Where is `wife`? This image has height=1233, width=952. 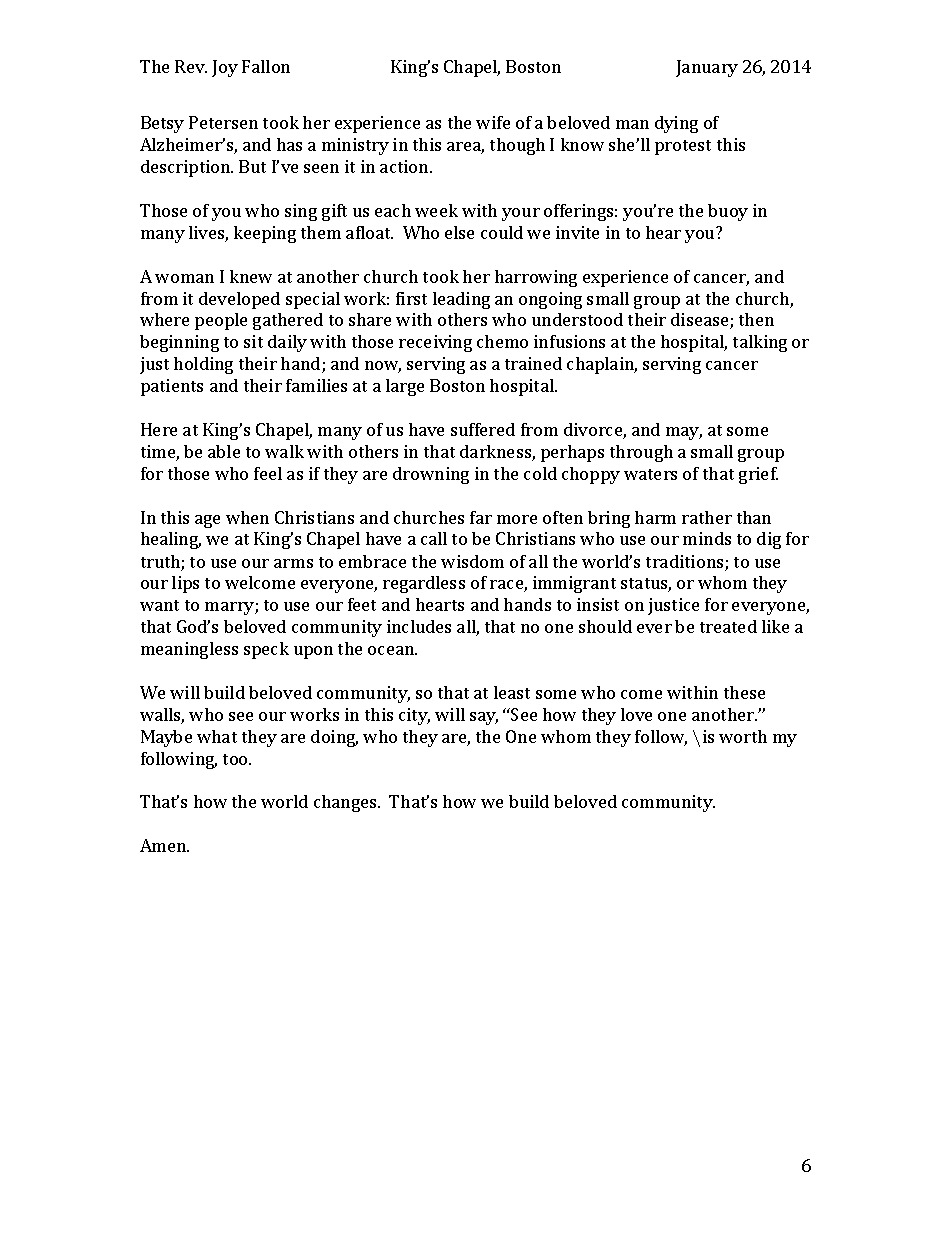
wife is located at coordinates (493, 122).
